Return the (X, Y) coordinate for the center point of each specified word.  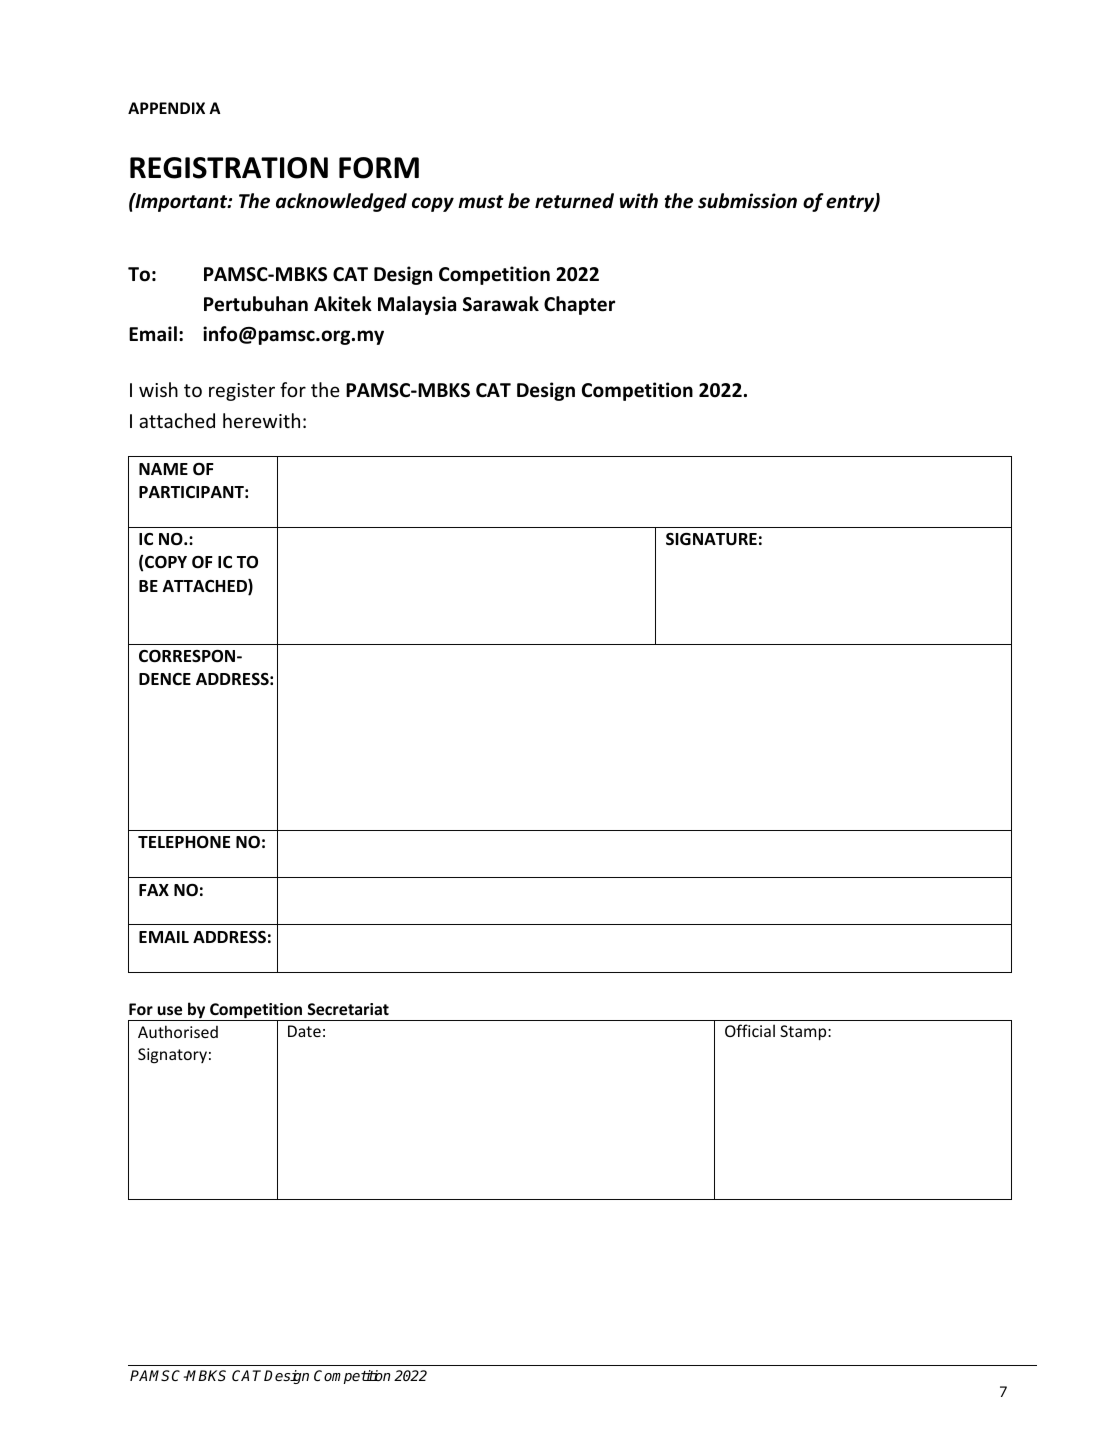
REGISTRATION (229, 168)
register (242, 392)
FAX (154, 890)
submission (747, 201)
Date (304, 1031)
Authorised (178, 1031)
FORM (379, 168)
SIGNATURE (711, 539)
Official (750, 1030)
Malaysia (417, 305)
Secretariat (348, 1009)
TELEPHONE (184, 842)
